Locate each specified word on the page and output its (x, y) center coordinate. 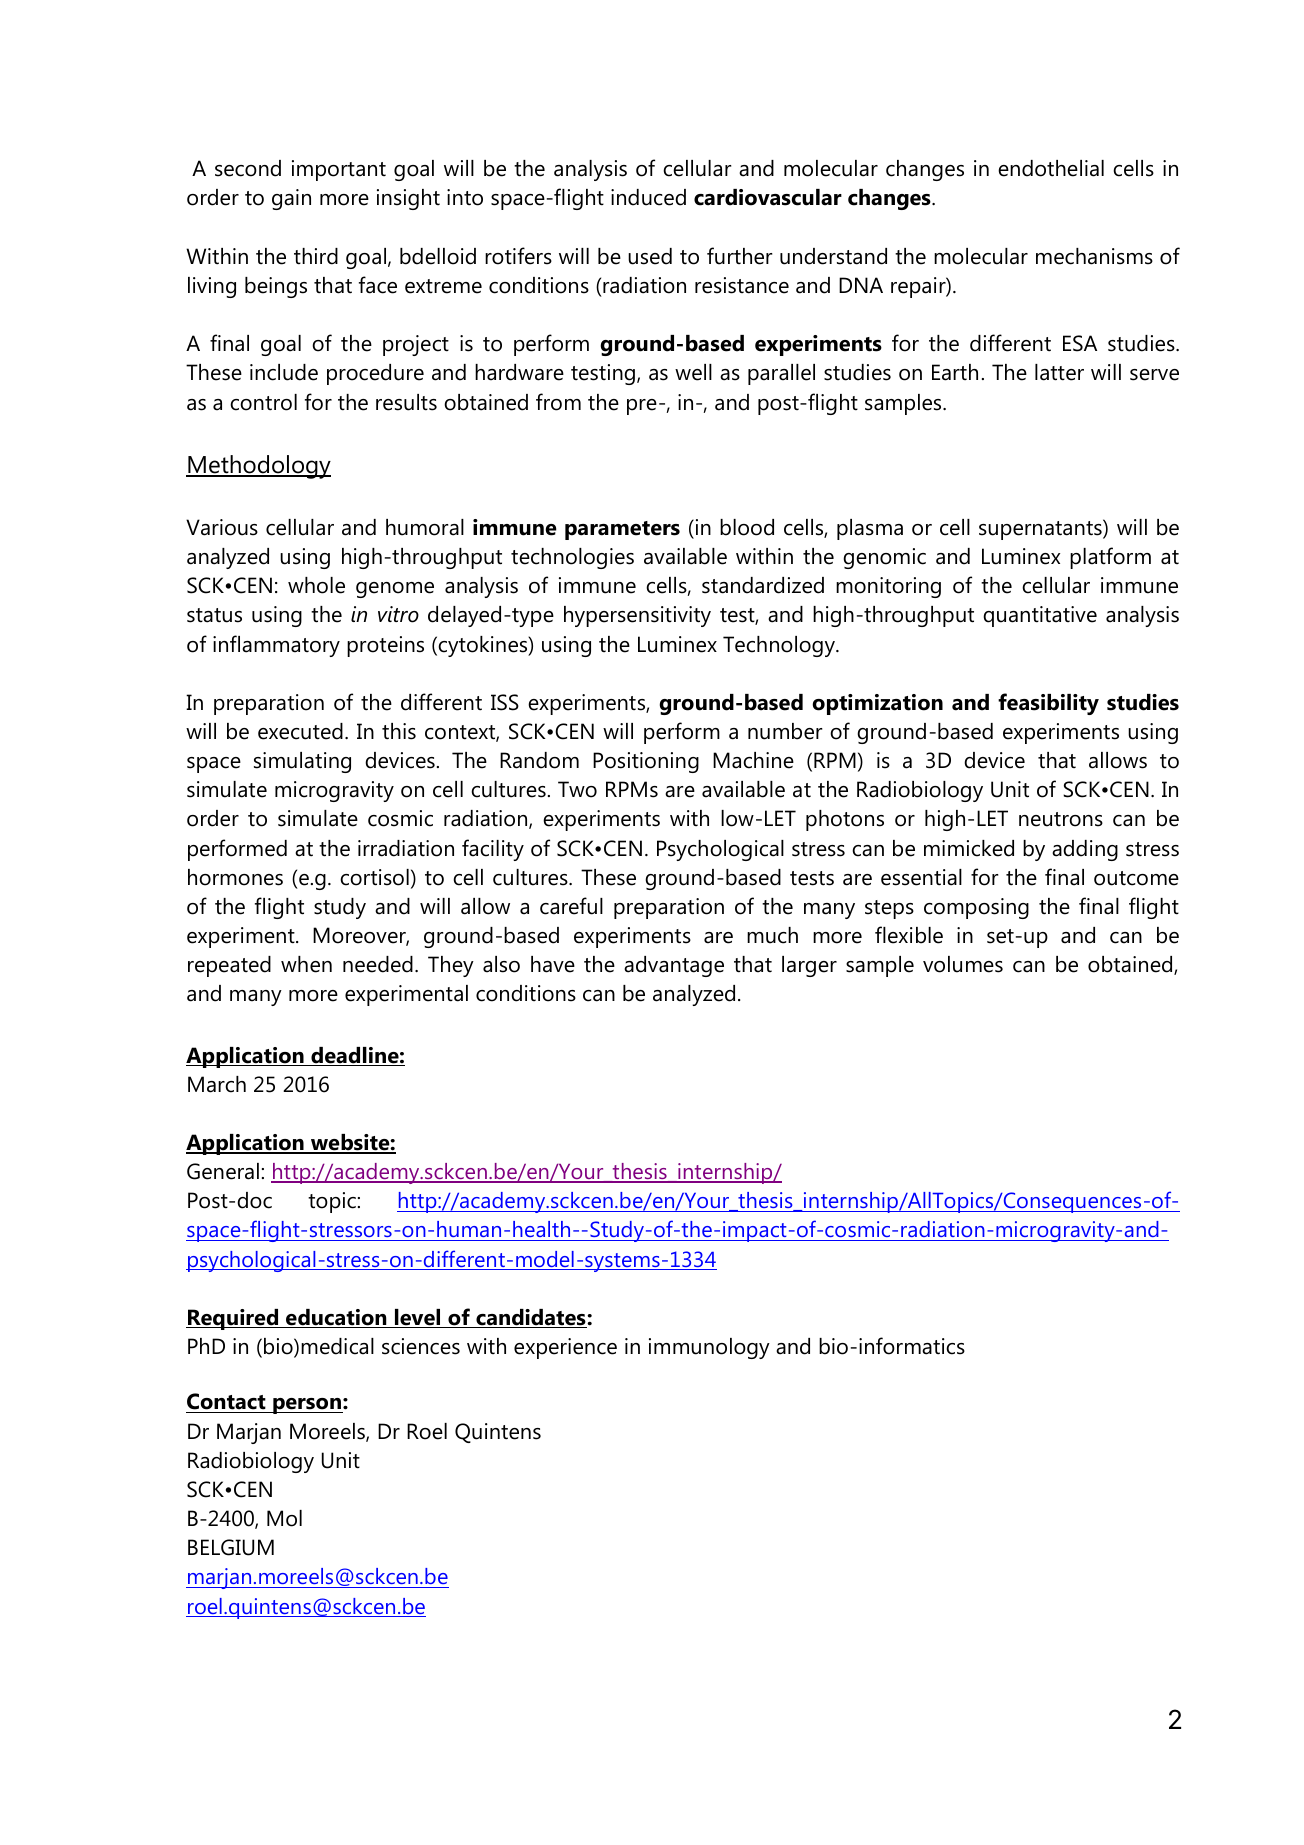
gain (291, 199)
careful (571, 906)
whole (316, 585)
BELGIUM (231, 1547)
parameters (622, 530)
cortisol (374, 877)
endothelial (1051, 168)
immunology (709, 1348)
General (223, 1171)
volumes (963, 964)
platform (1110, 558)
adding (1085, 850)
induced (648, 197)
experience (565, 1348)
